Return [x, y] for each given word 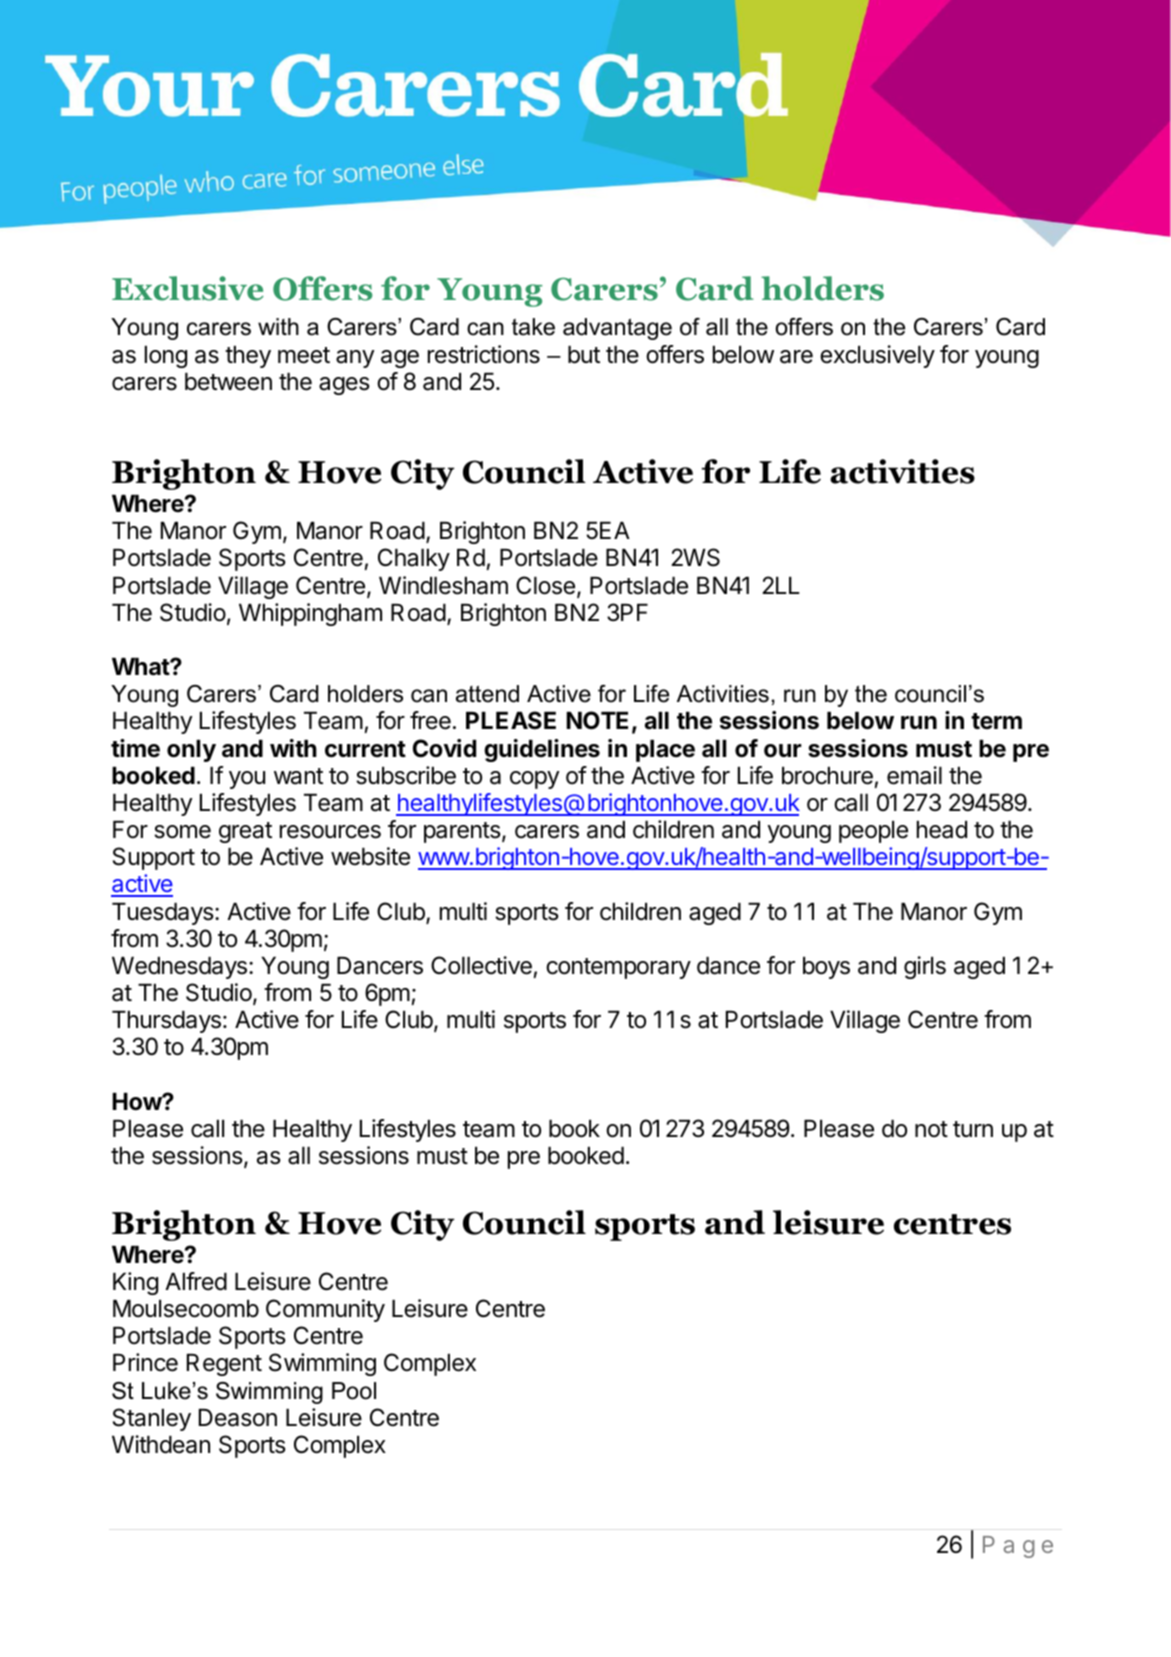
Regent [224, 1365]
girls [925, 967]
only [191, 751]
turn [973, 1129]
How [137, 1102]
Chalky [414, 559]
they [248, 357]
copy [535, 780]
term [996, 721]
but [584, 355]
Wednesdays [179, 968]
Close [545, 585]
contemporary [618, 968]
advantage [617, 329]
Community [325, 1310]
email [914, 775]
